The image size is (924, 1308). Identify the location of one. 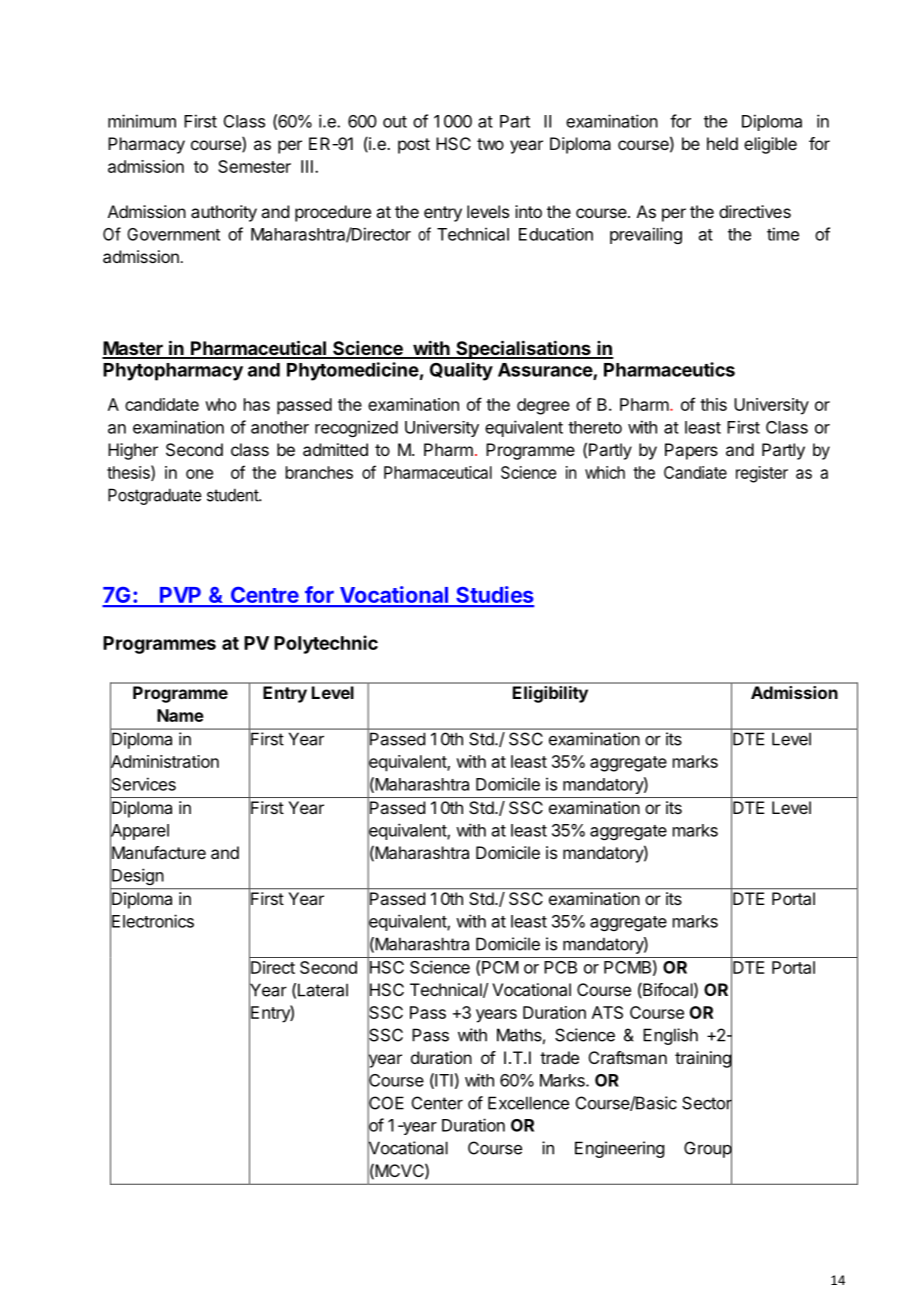
(199, 474).
